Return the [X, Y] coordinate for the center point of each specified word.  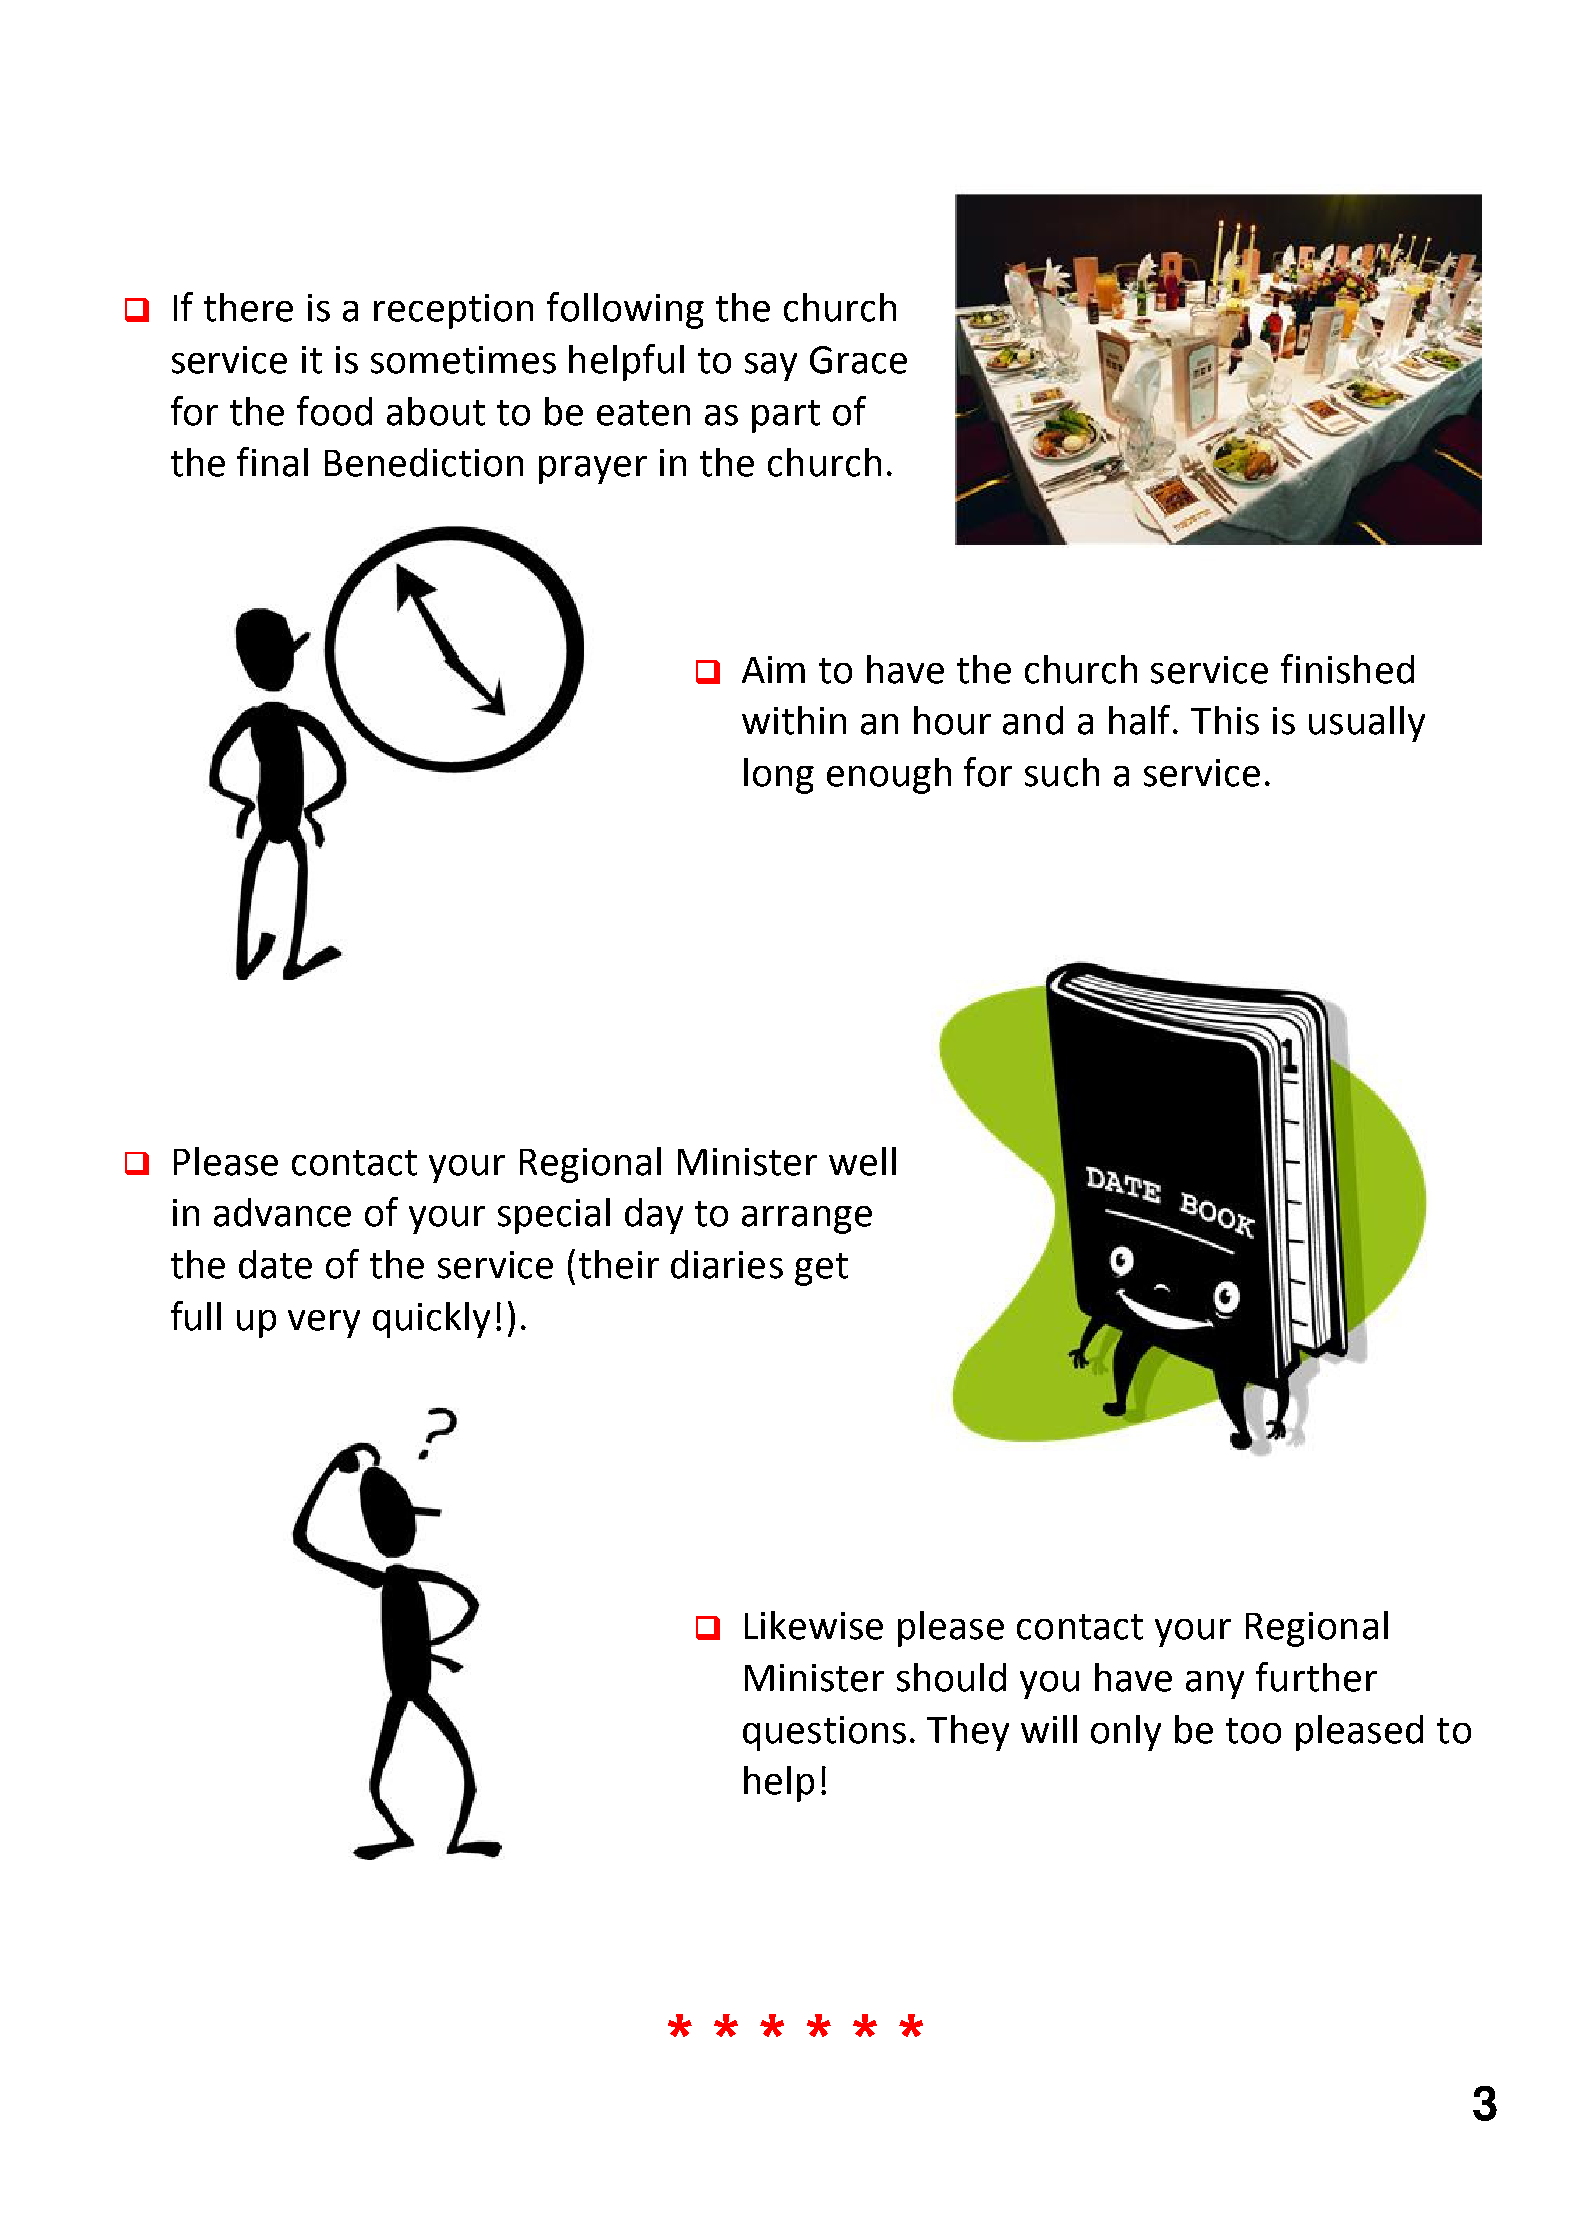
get [821, 1269]
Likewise [814, 1625]
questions [824, 1733]
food [334, 411]
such [1062, 772]
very [324, 1324]
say [771, 367]
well [862, 1161]
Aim [773, 669]
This [1225, 720]
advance [282, 1212]
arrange [807, 1220]
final [272, 462]
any [1215, 1685]
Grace [858, 360]
